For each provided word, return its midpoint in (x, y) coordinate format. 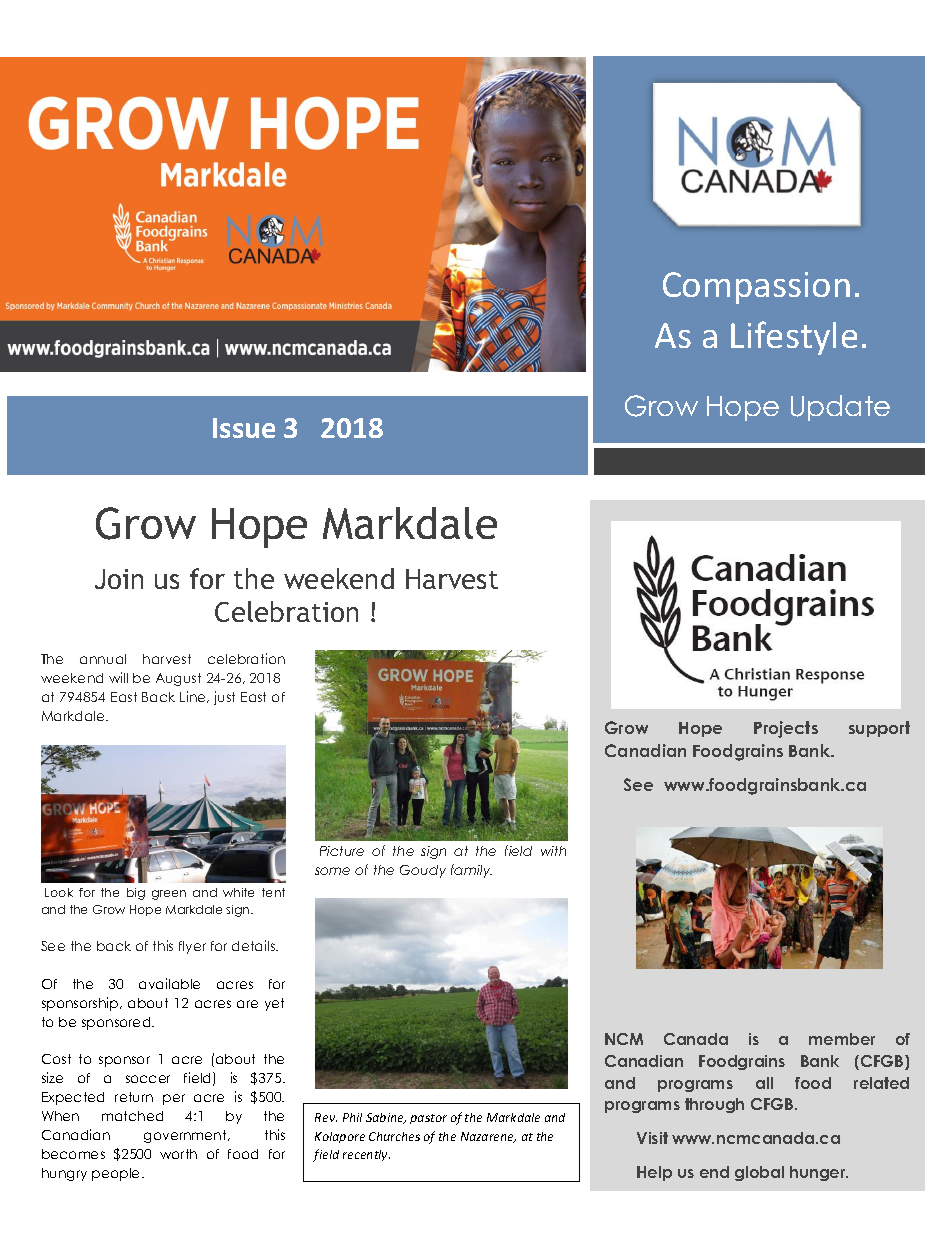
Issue (244, 428)
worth (178, 1154)
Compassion (756, 288)
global (759, 1173)
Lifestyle (794, 338)
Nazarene (488, 1137)
